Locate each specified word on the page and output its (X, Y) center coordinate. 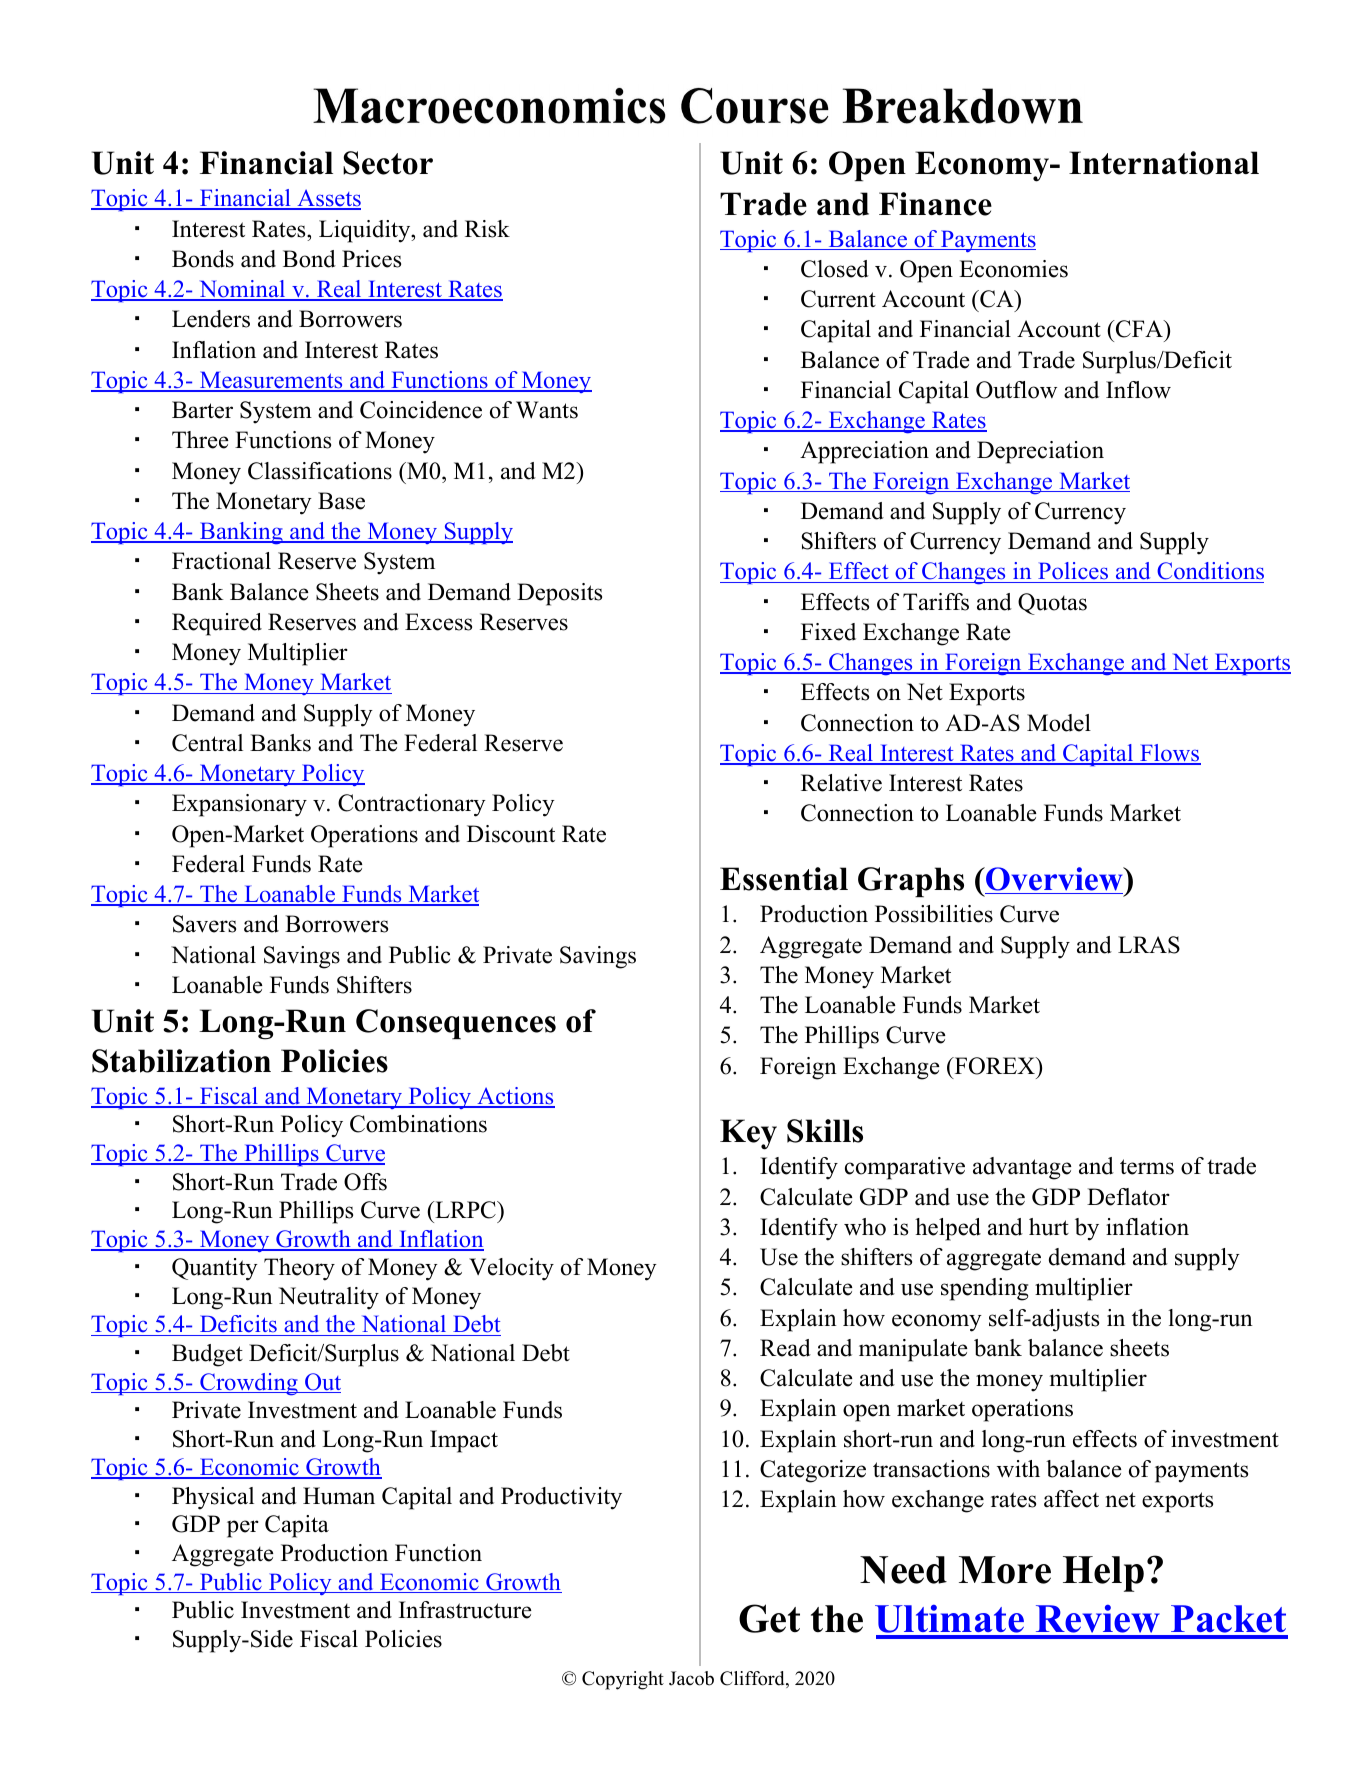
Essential (784, 879)
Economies (1013, 269)
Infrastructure (465, 1610)
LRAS (1149, 945)
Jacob (691, 1678)
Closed (835, 269)
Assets (328, 199)
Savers (204, 924)
